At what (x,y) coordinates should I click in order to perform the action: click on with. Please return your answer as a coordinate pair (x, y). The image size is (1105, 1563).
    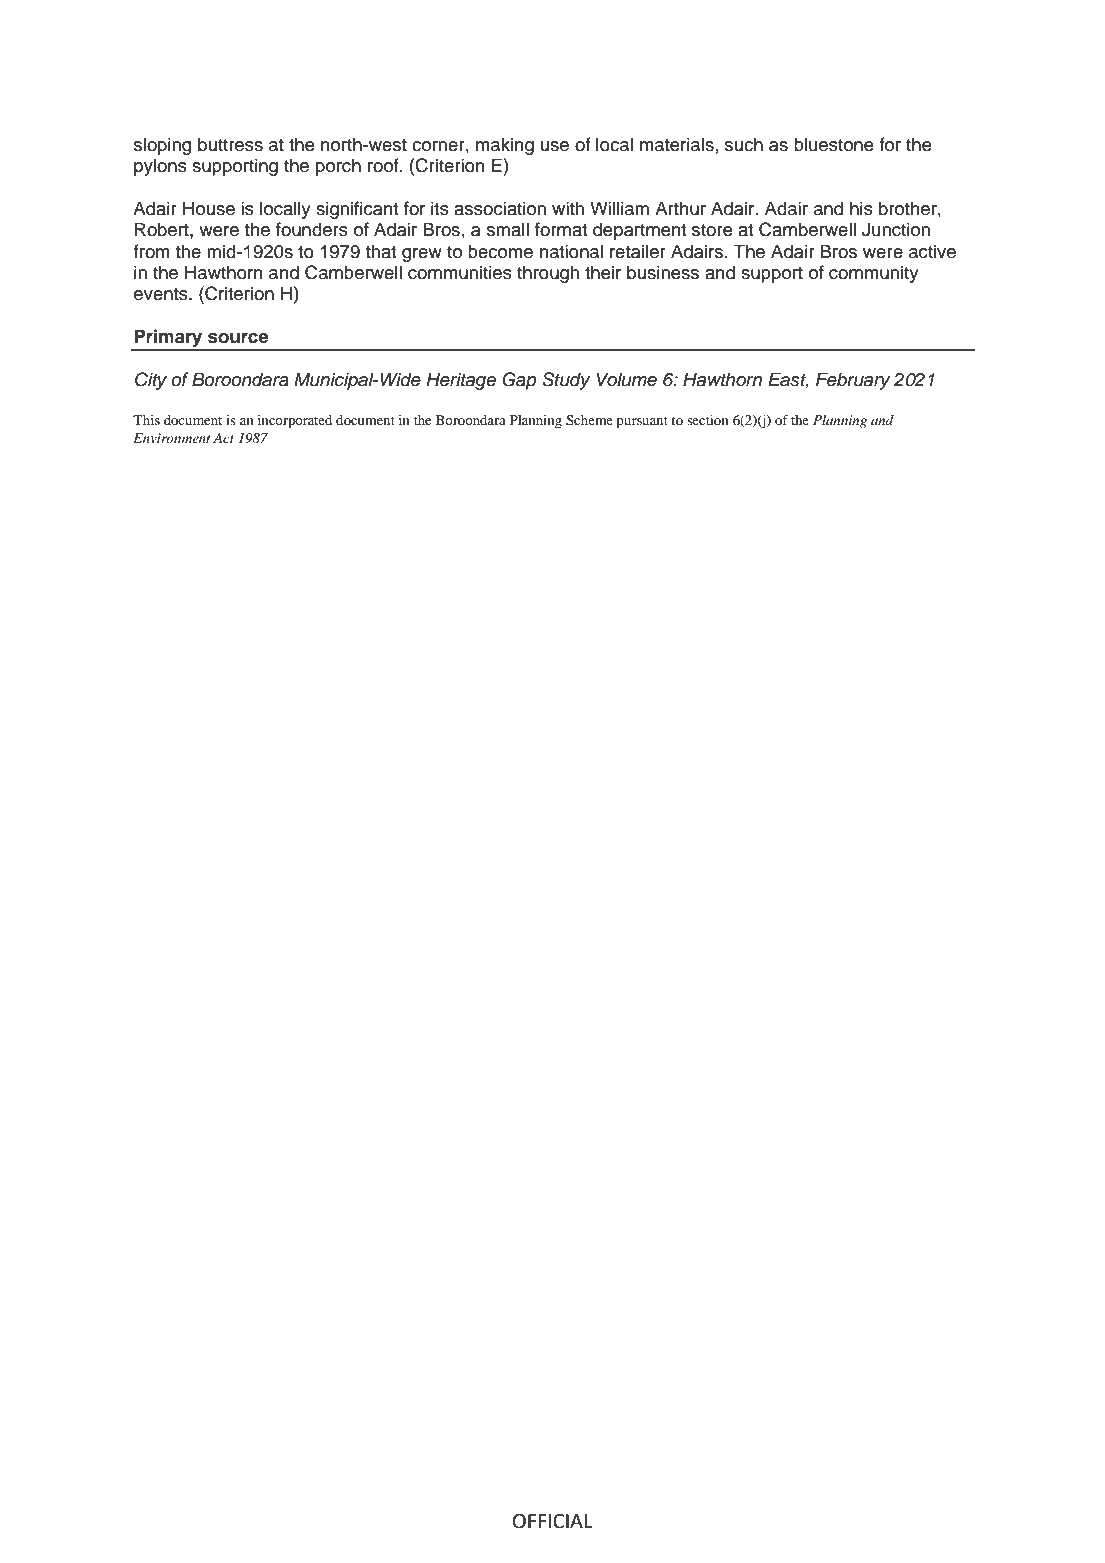
    Looking at the image, I should click on (568, 208).
